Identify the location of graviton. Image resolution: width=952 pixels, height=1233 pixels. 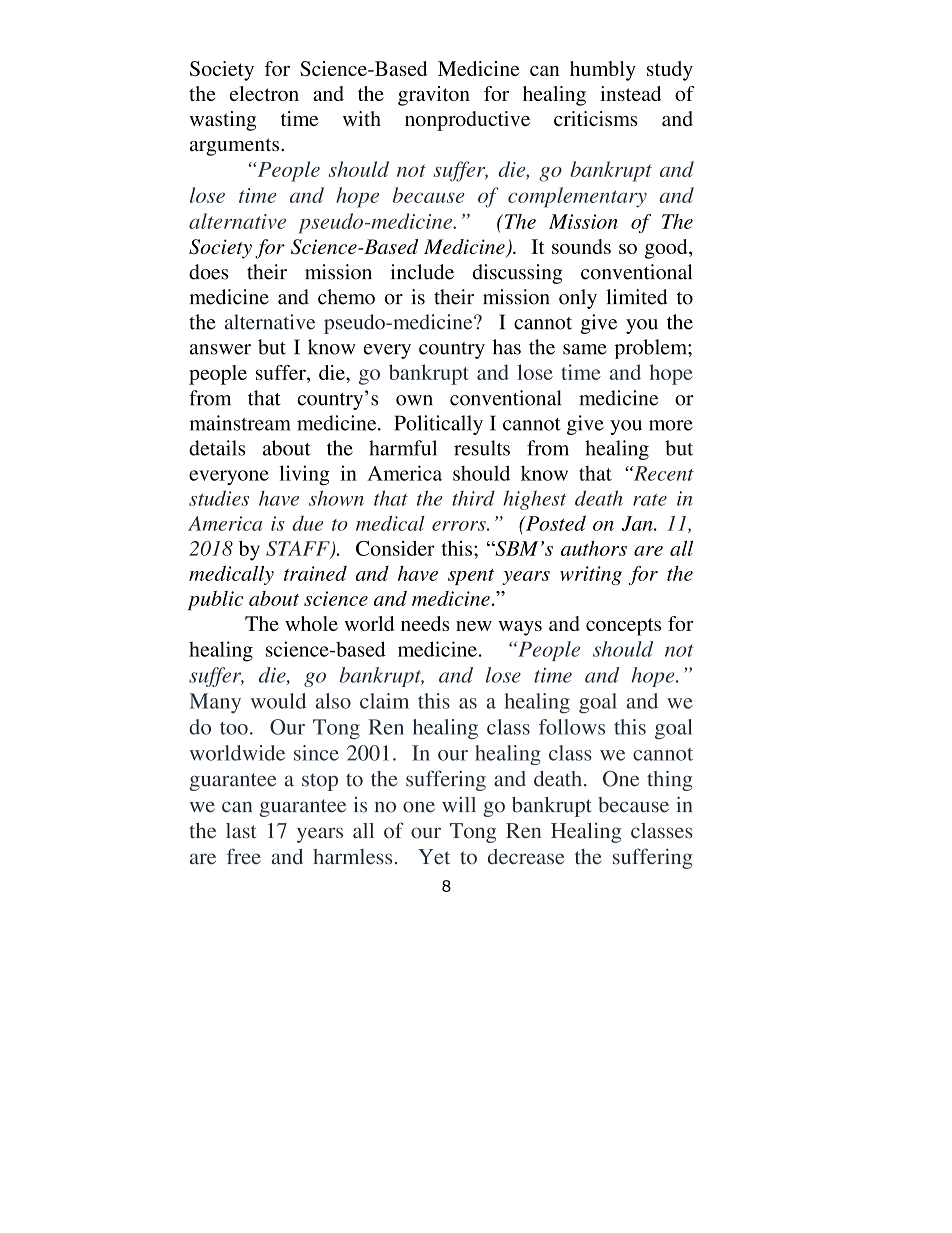
(434, 96).
